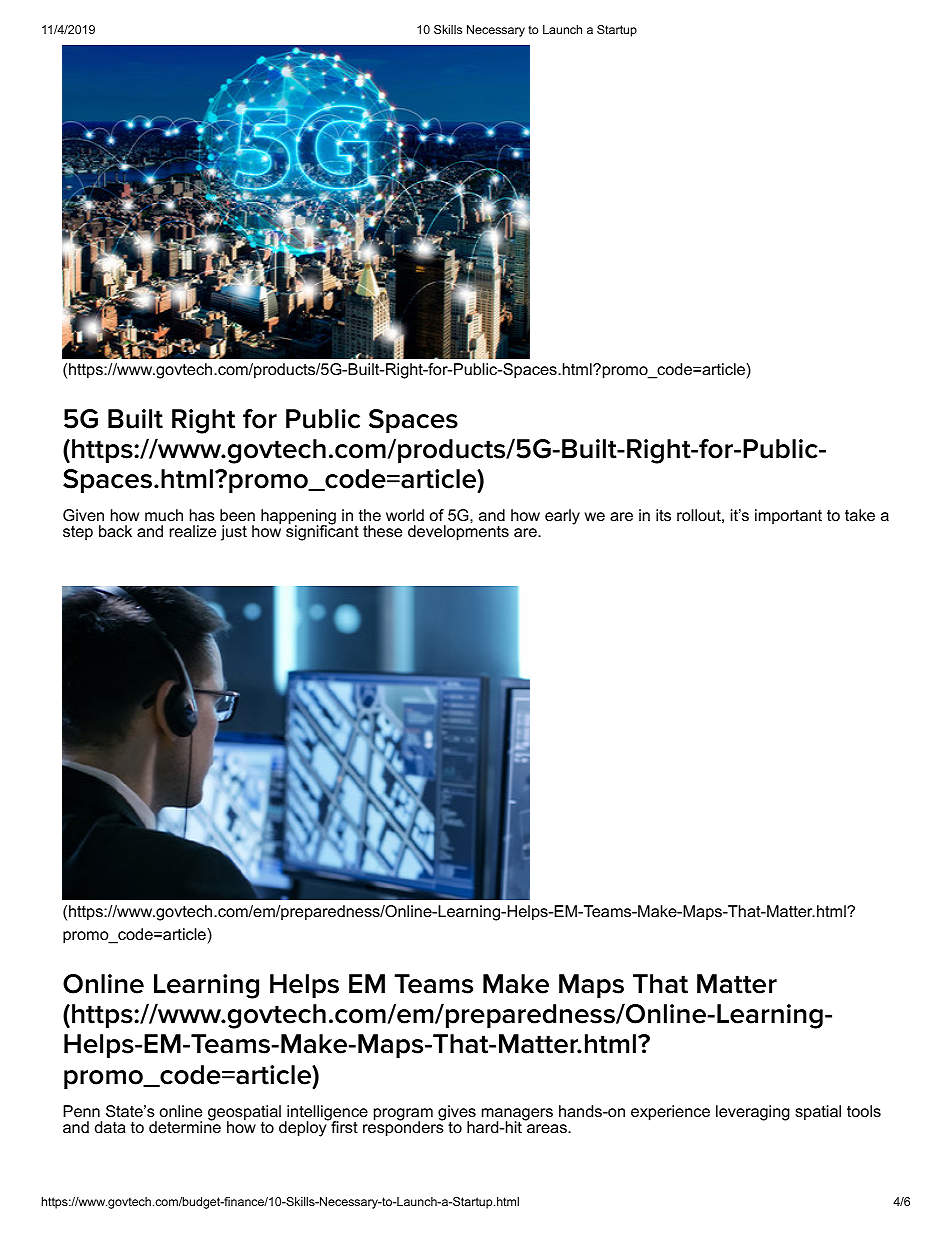  What do you see at coordinates (788, 517) in the screenshot?
I see `important` at bounding box center [788, 517].
